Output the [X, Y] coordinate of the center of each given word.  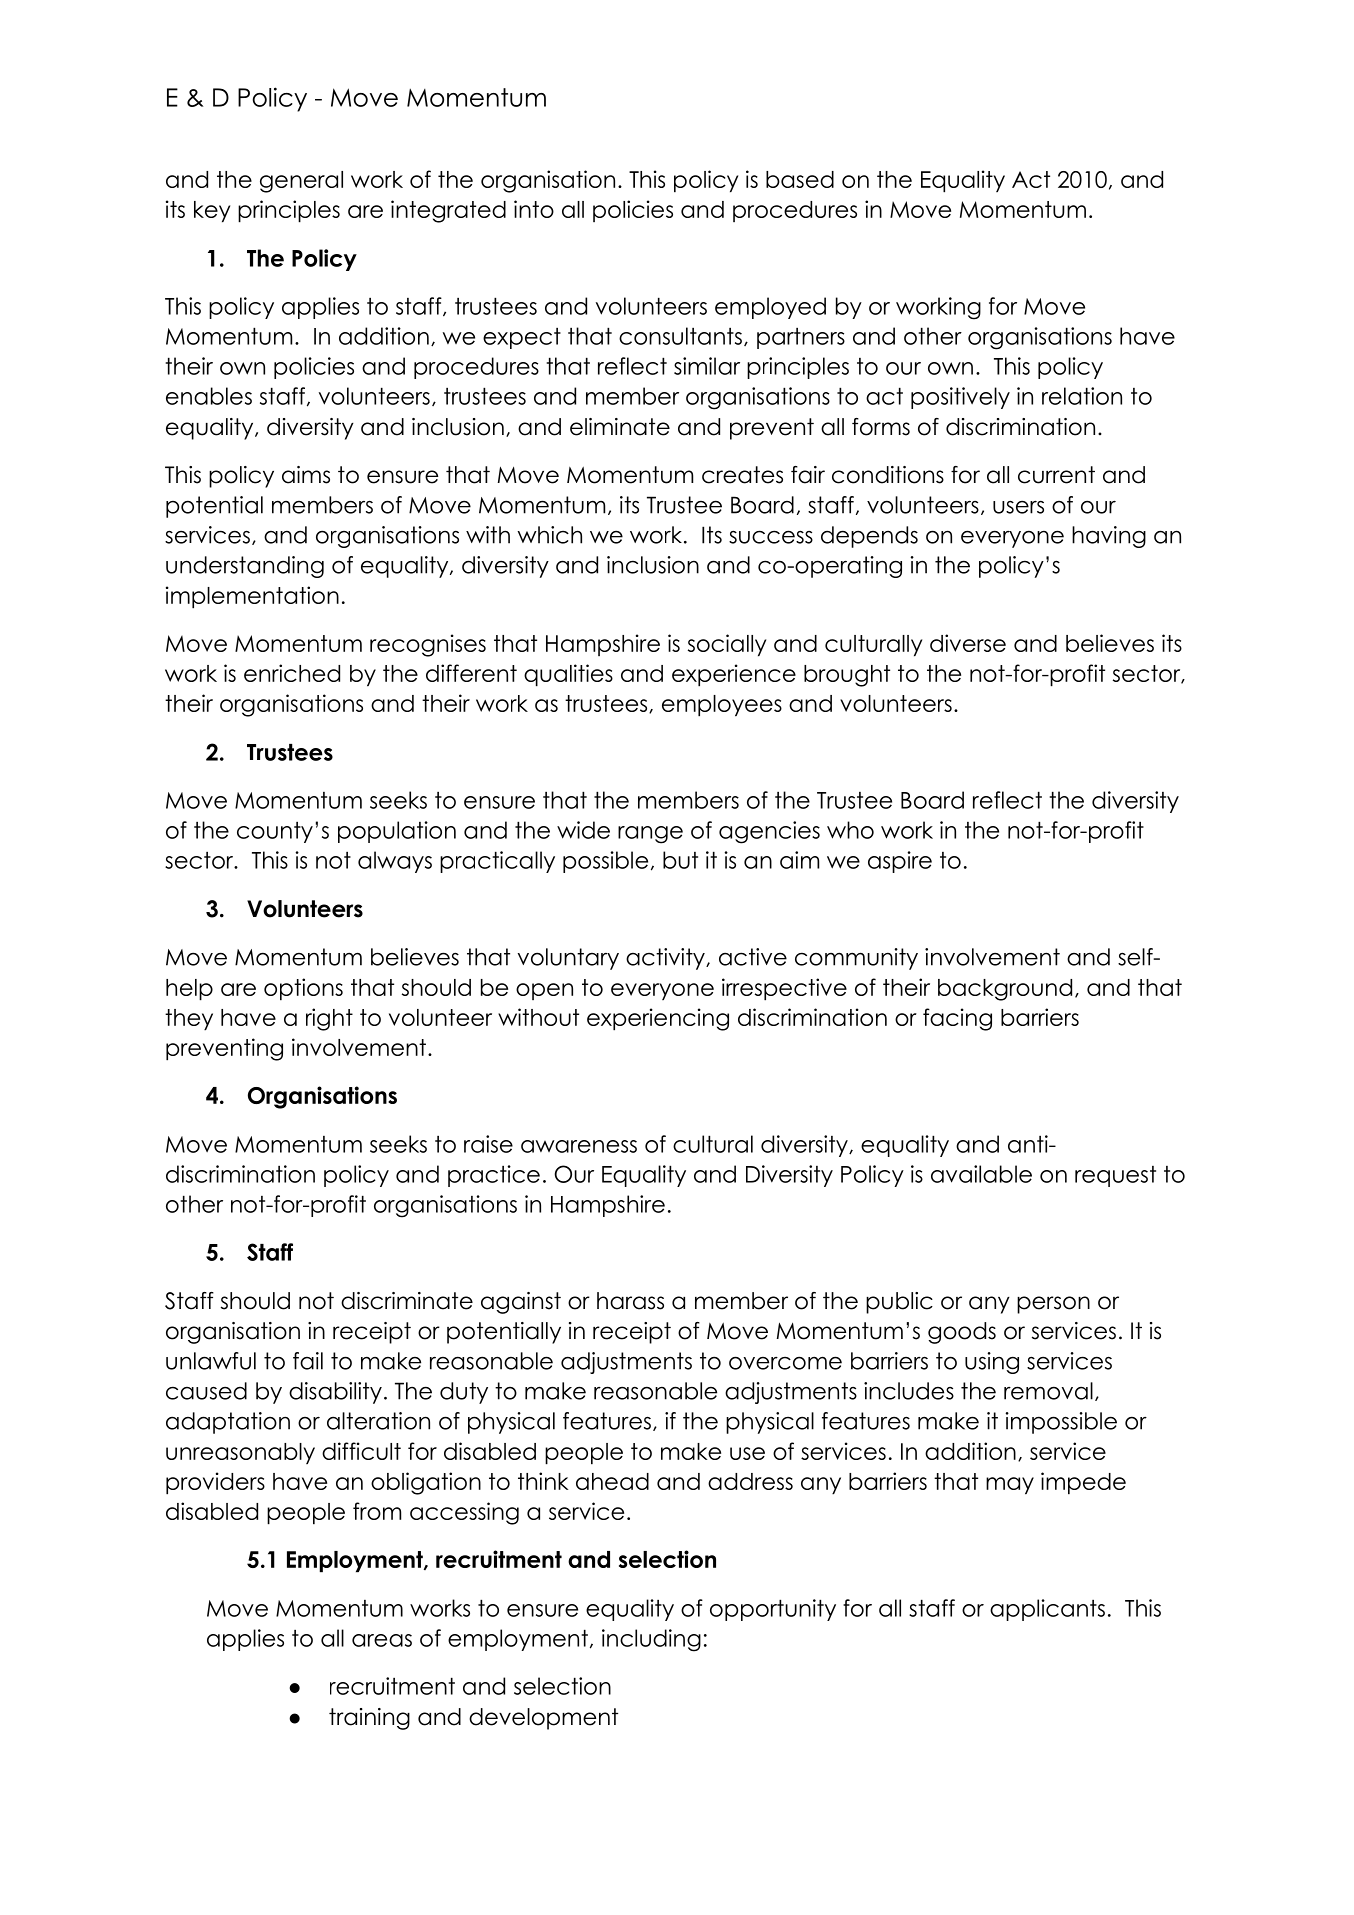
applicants [1047, 1610]
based [800, 179]
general [301, 182]
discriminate [407, 1301]
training [369, 1719]
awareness [579, 1146]
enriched [292, 673]
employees [722, 706]
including [651, 1640]
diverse [968, 643]
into [534, 209]
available [981, 1174]
